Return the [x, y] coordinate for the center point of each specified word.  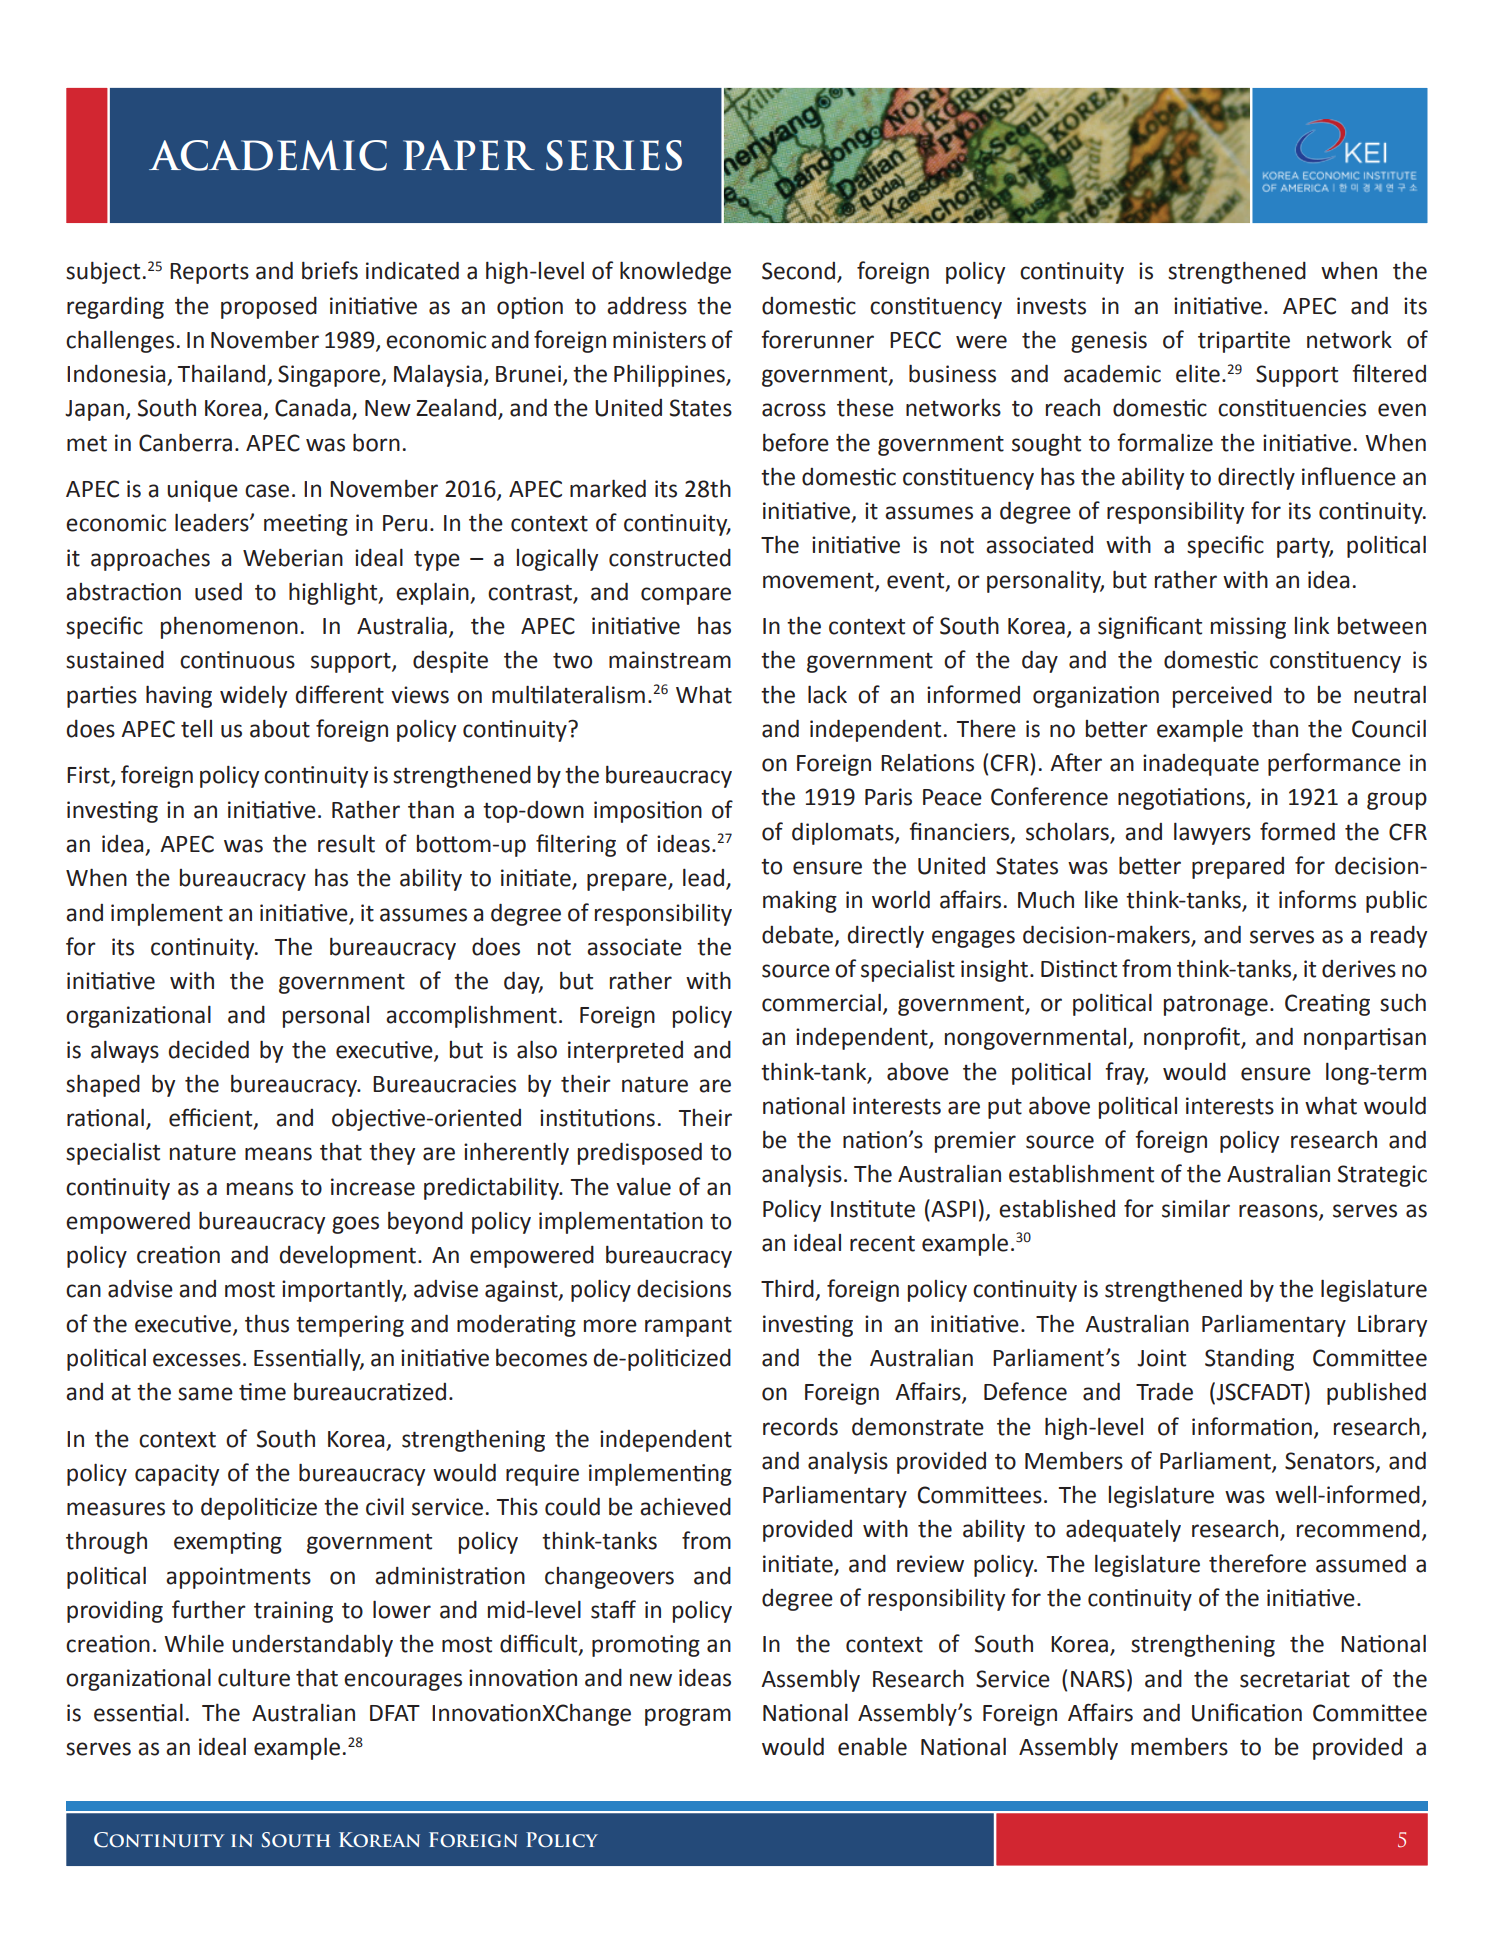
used [218, 591]
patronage [1216, 1006]
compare [686, 596]
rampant [688, 1327]
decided [208, 1049]
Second [798, 271]
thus [267, 1324]
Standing [1249, 1359]
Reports [209, 273]
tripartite [1244, 342]
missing [1248, 628]
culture [254, 1677]
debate [797, 935]
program [688, 1717]
